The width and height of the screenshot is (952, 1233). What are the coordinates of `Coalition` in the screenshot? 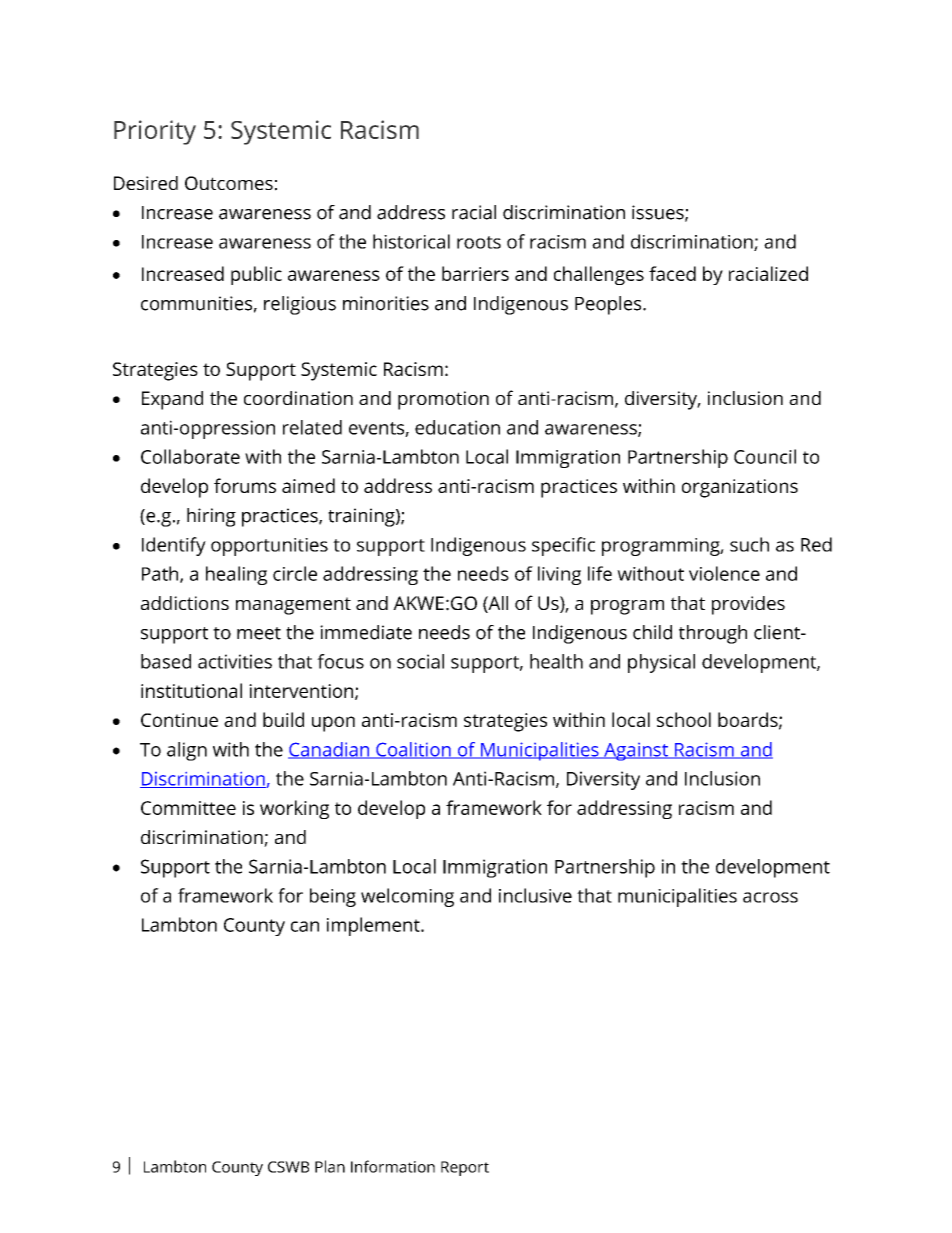 It's located at (413, 750).
